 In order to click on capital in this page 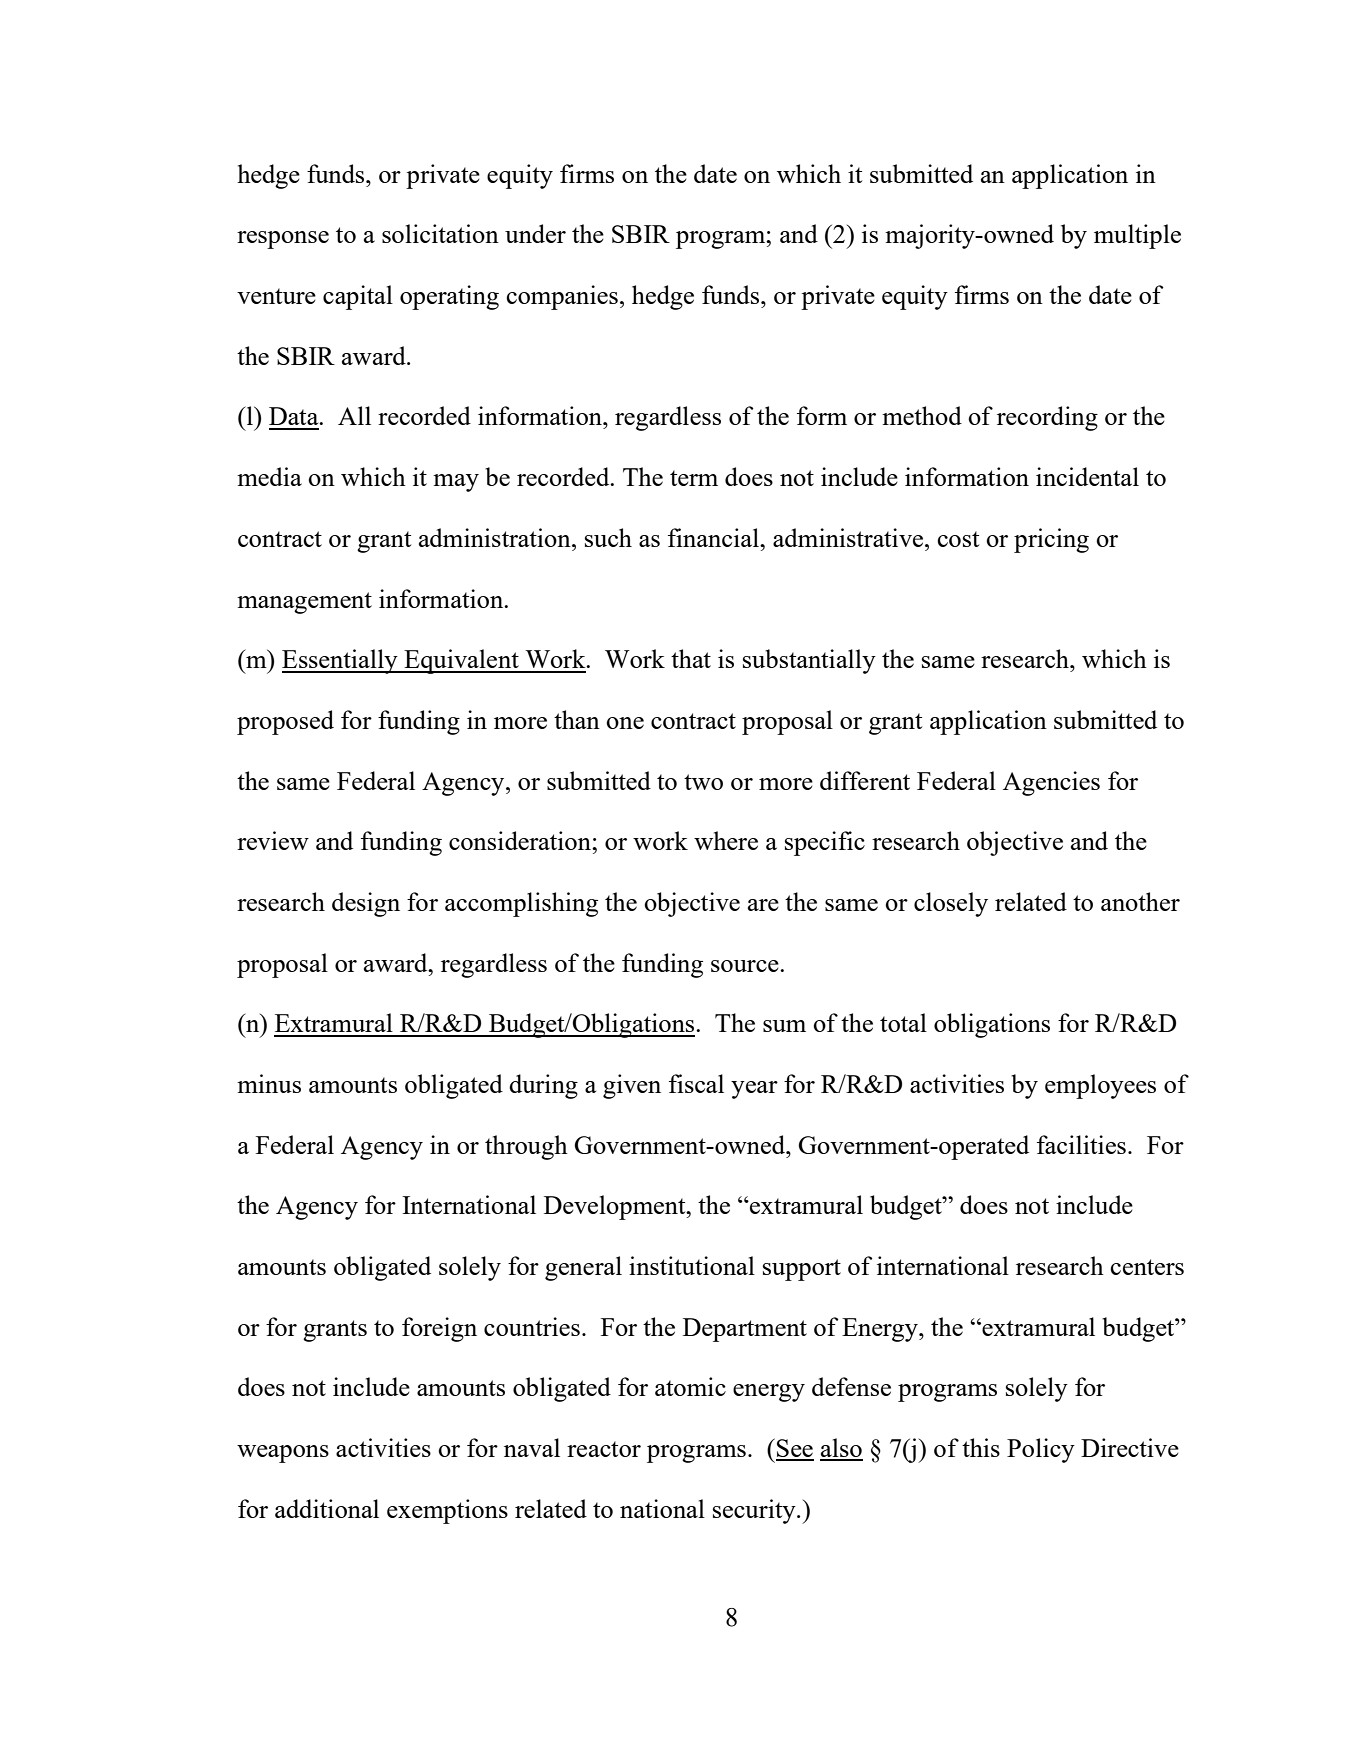, I will do `click(358, 297)`.
